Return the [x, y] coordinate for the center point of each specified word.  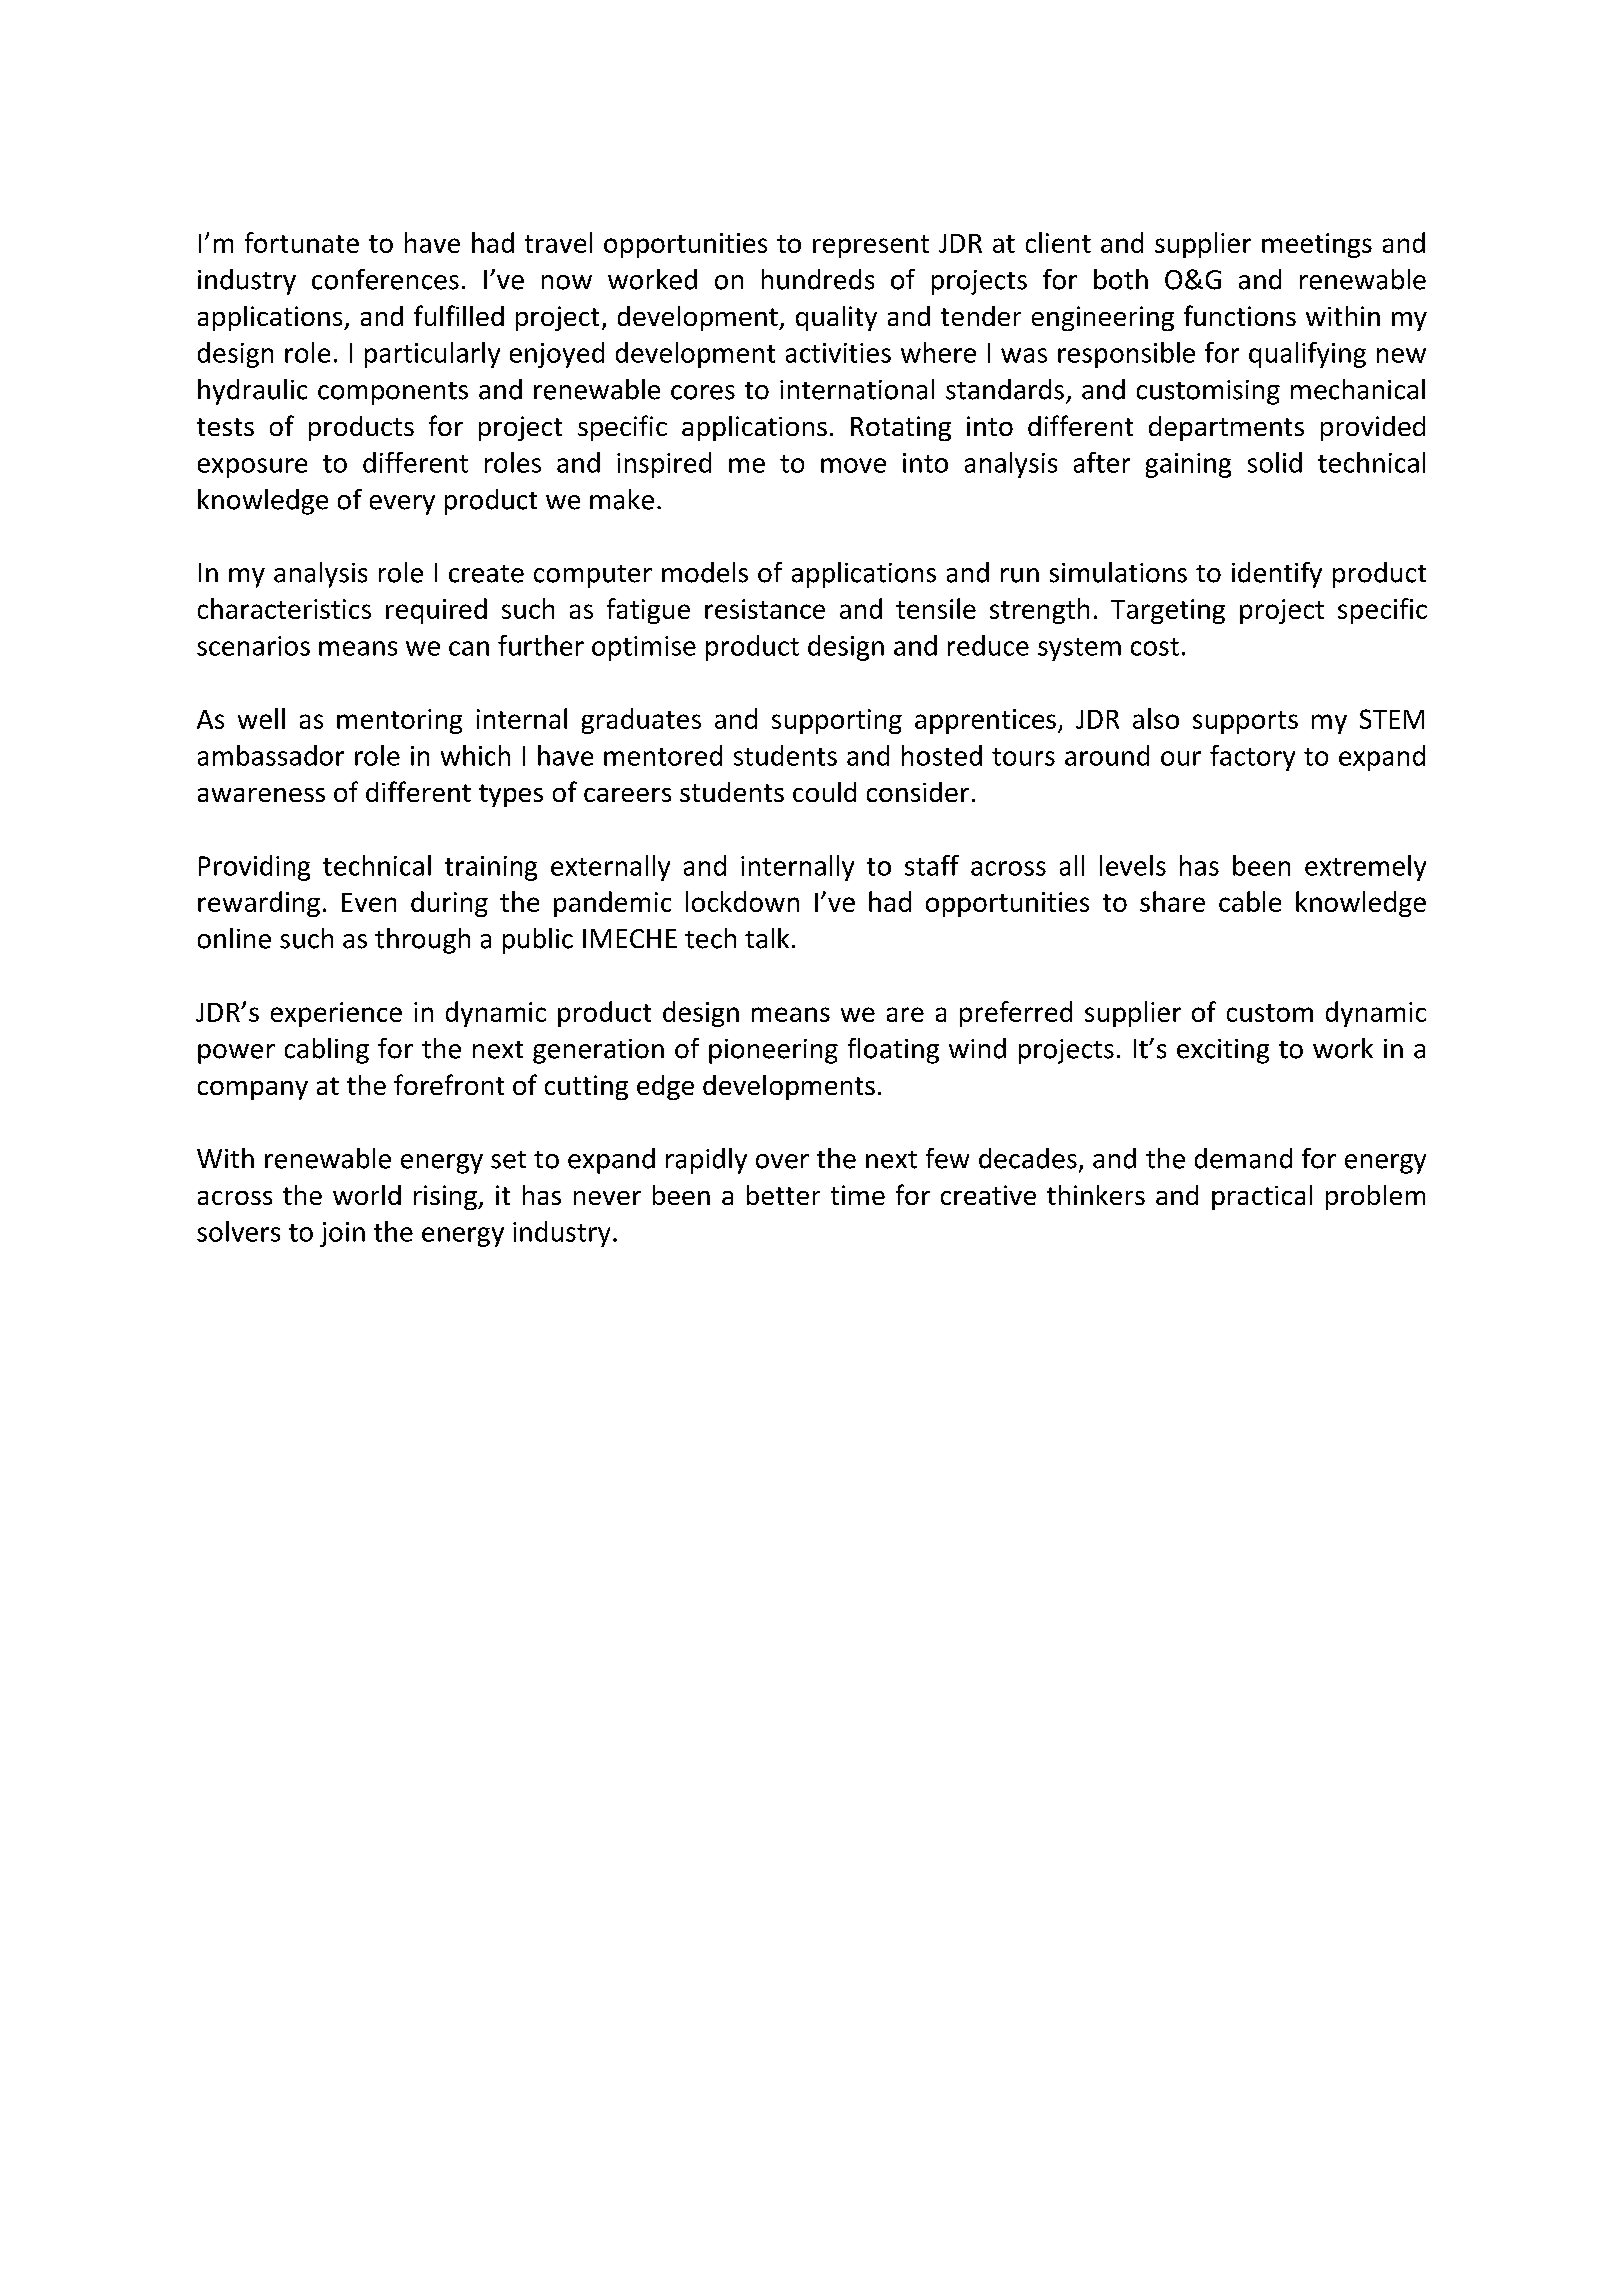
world [367, 1195]
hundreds [818, 279]
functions [1240, 315]
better [783, 1195]
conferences [385, 279]
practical [1262, 1197]
